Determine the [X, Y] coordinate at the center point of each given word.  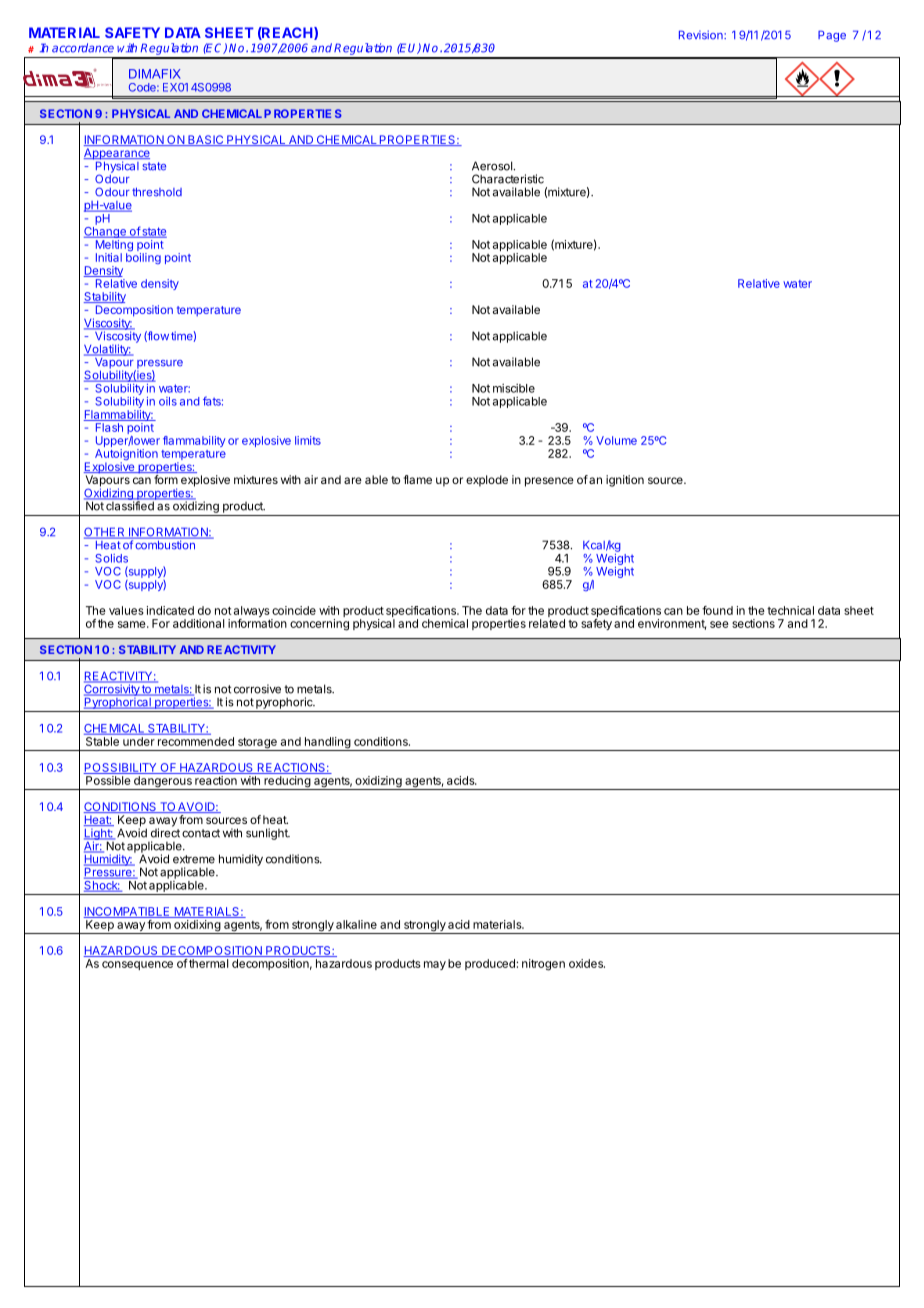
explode [487, 481]
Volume [616, 440]
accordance [83, 48]
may [435, 965]
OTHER [106, 533]
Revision [702, 35]
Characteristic [508, 179]
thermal [207, 963]
